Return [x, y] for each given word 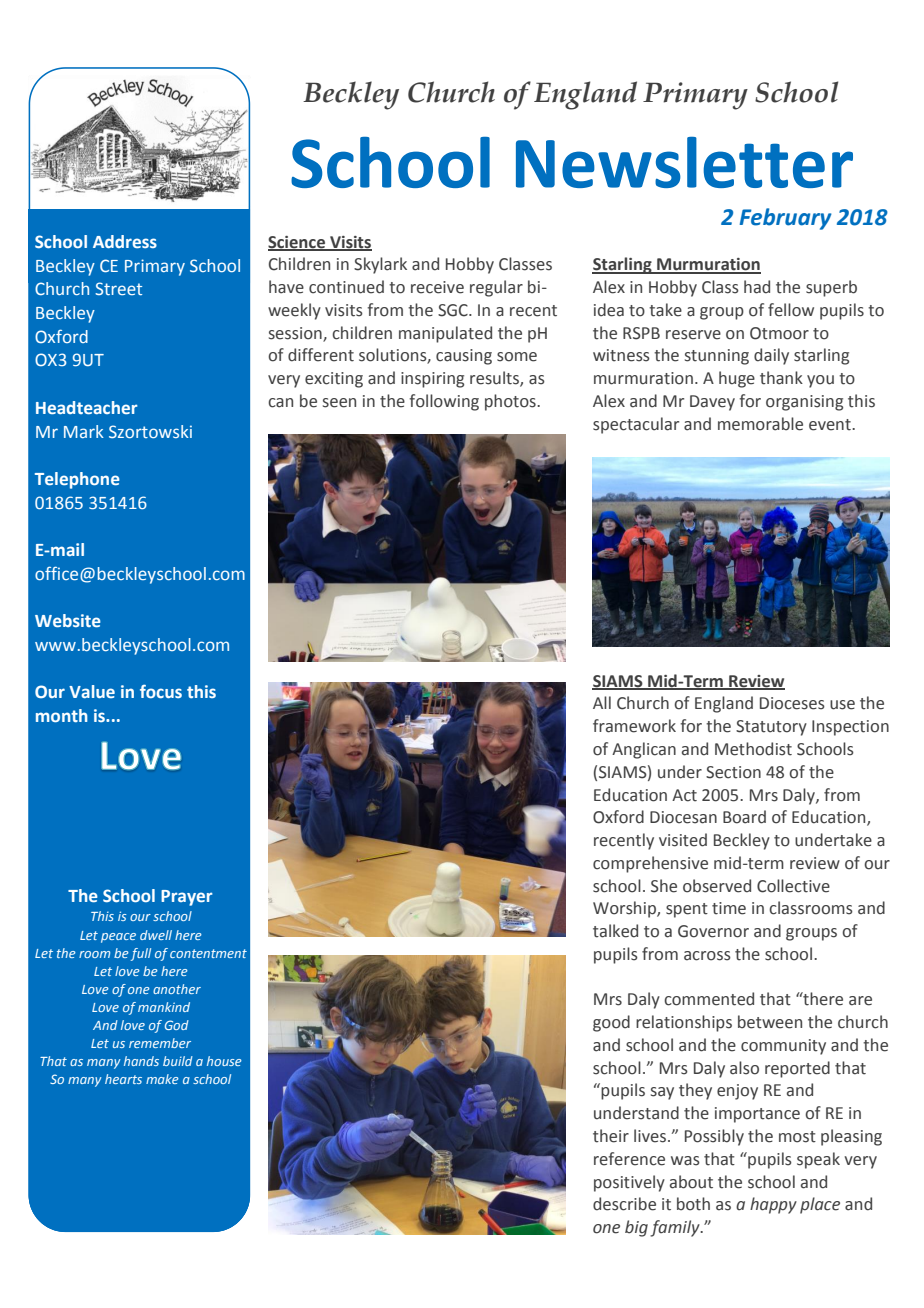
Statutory [771, 728]
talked [615, 931]
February [786, 219]
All [602, 702]
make [162, 1079]
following [444, 402]
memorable [760, 424]
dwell [156, 935]
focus [161, 691]
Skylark [380, 265]
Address [125, 241]
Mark [84, 431]
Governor [713, 931]
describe [624, 1204]
